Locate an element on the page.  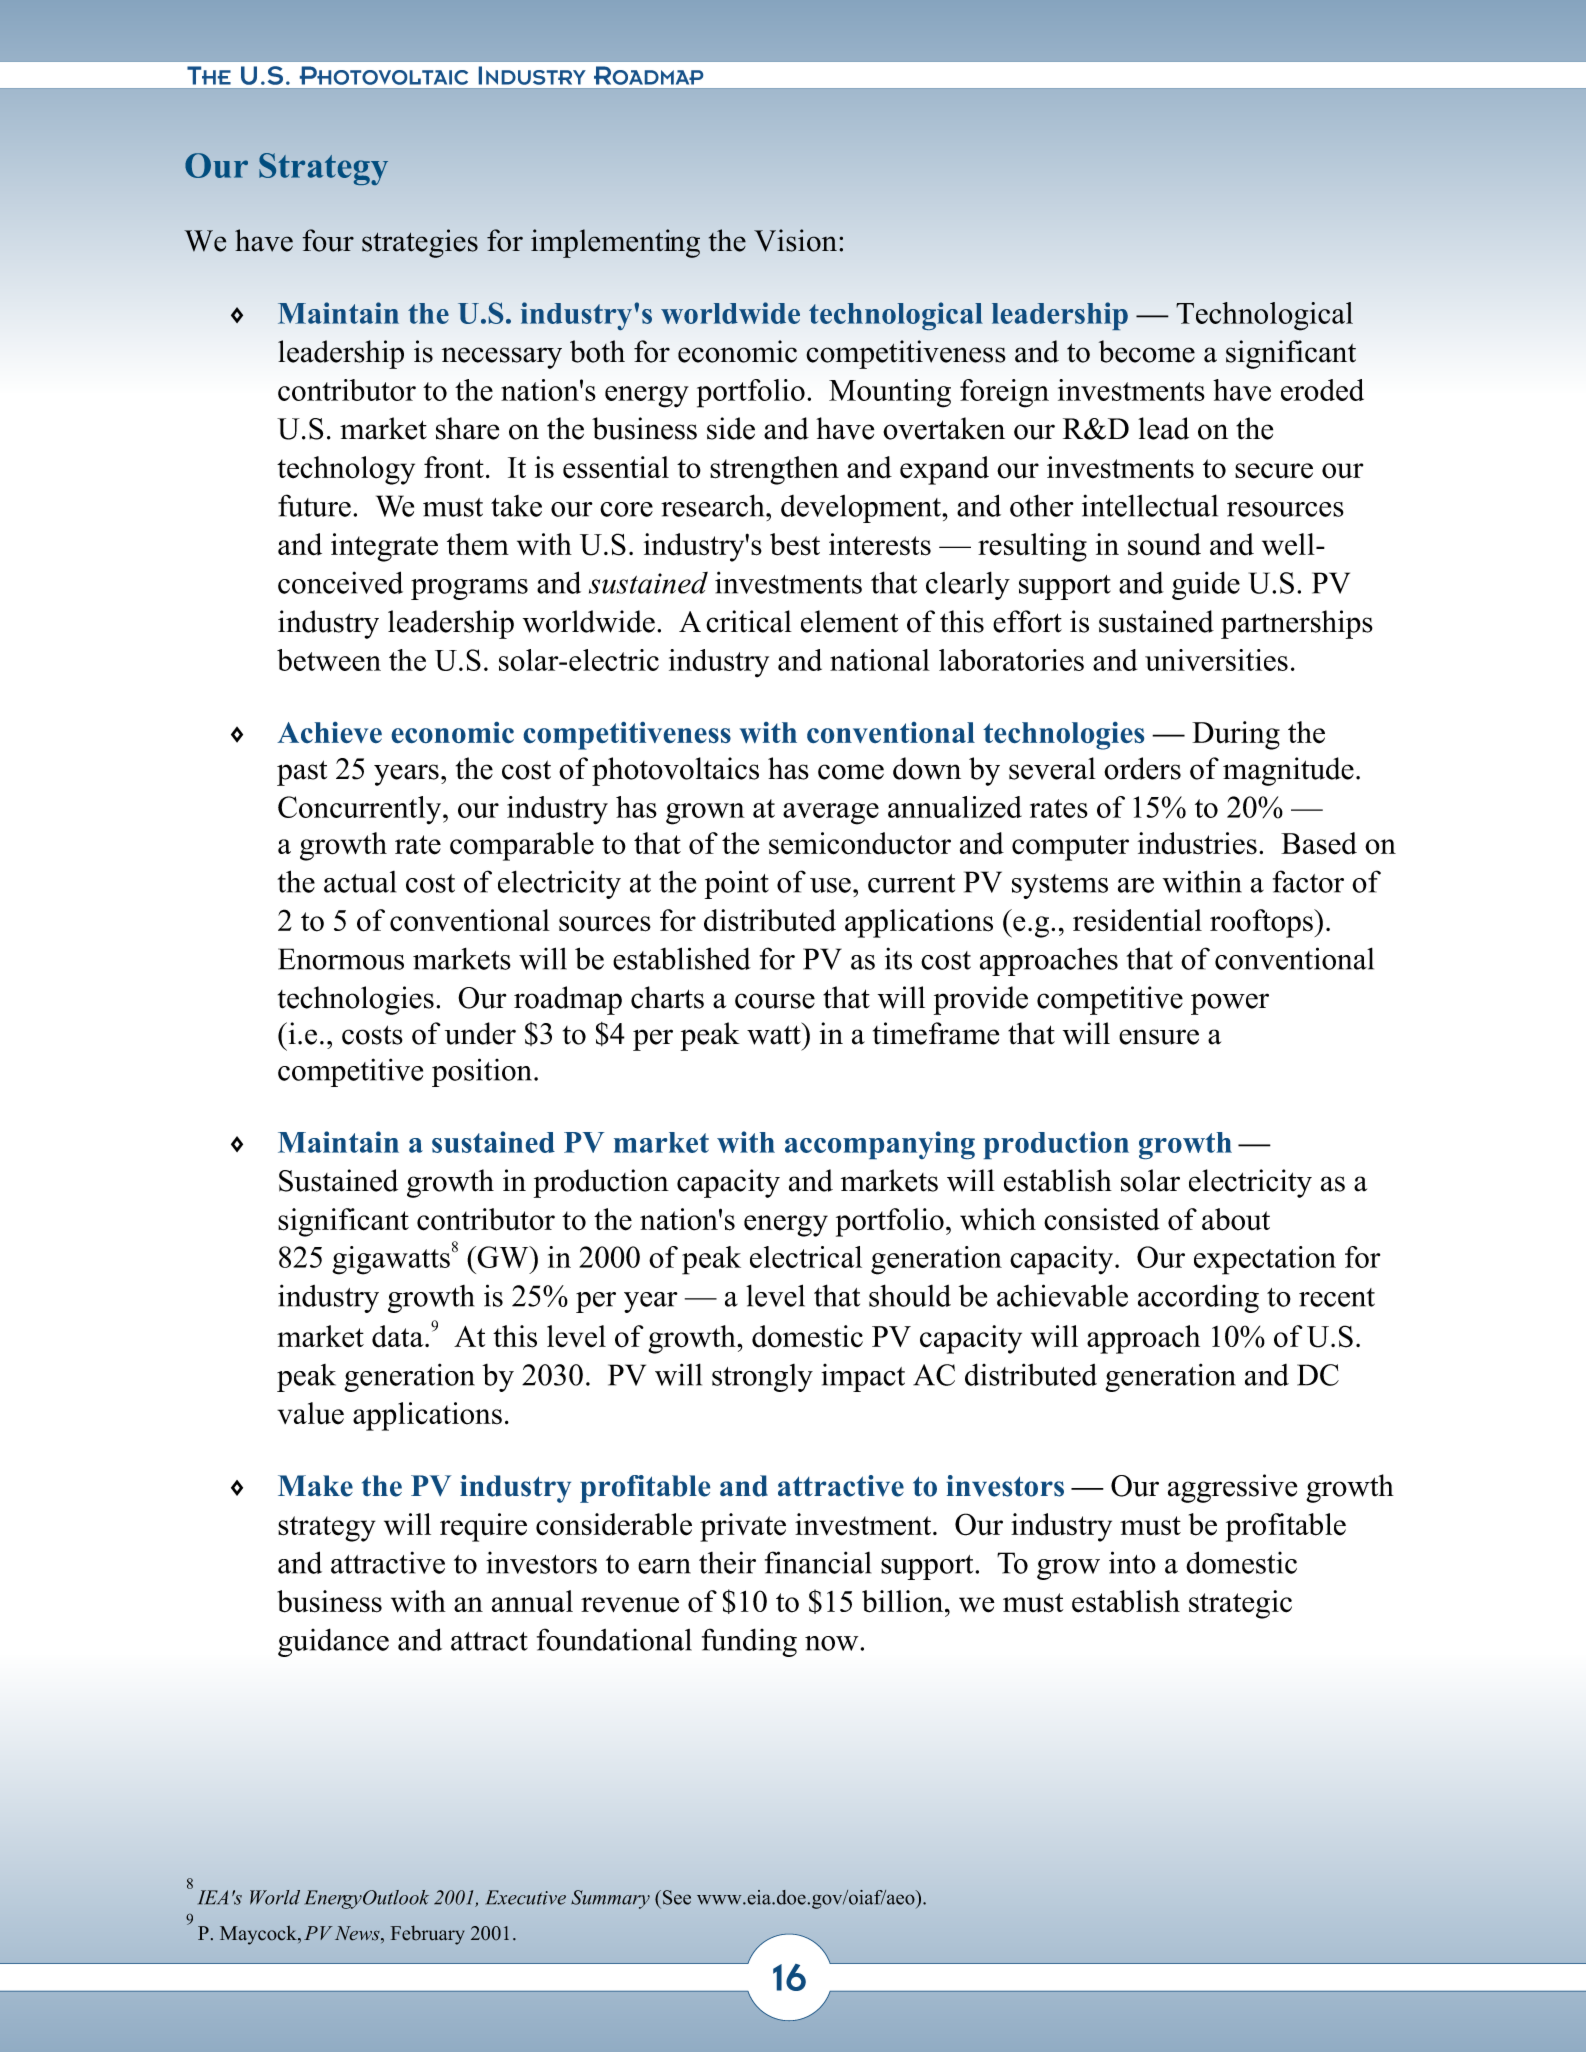
data is located at coordinates (399, 1336).
